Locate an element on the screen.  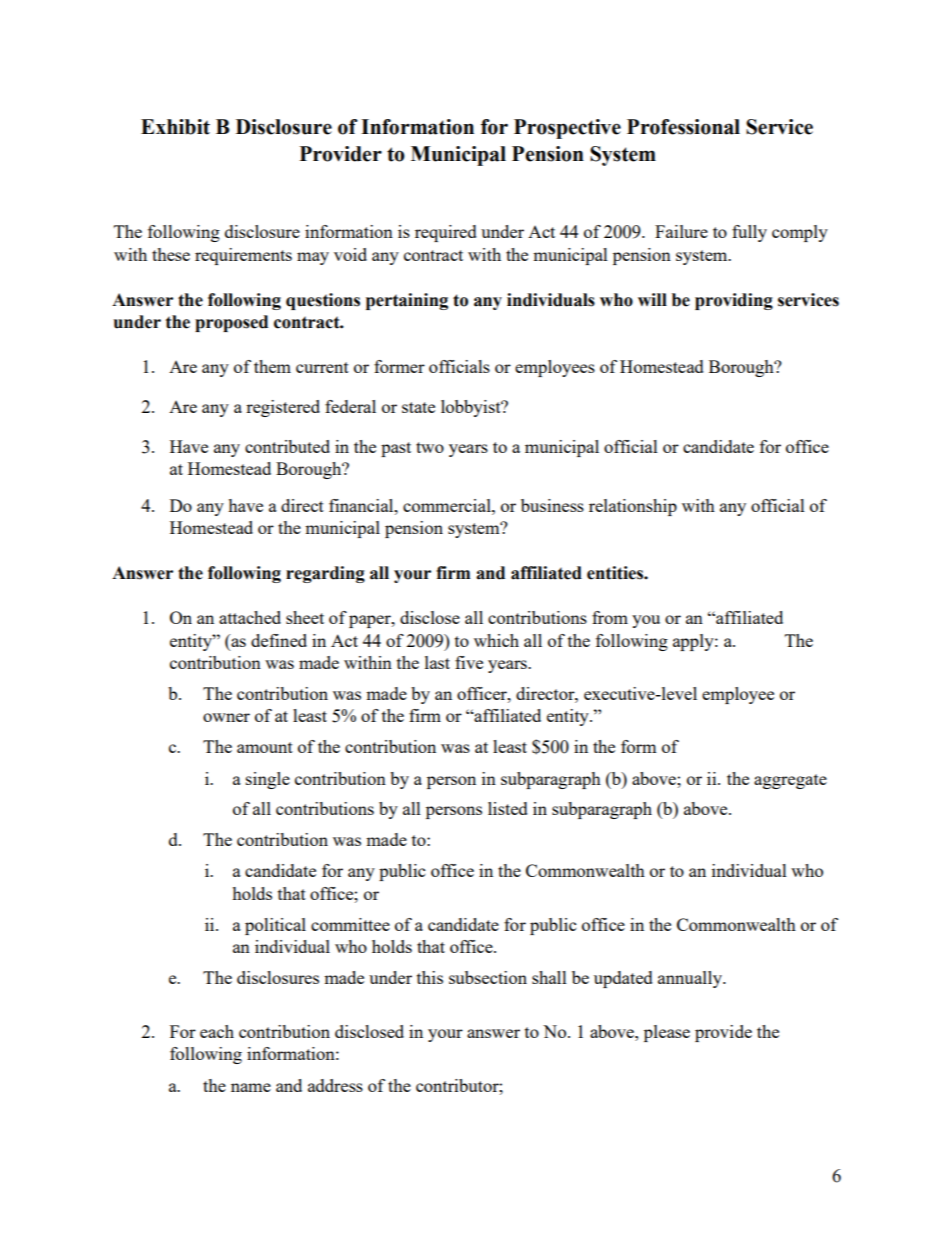
attached is located at coordinates (250, 617).
